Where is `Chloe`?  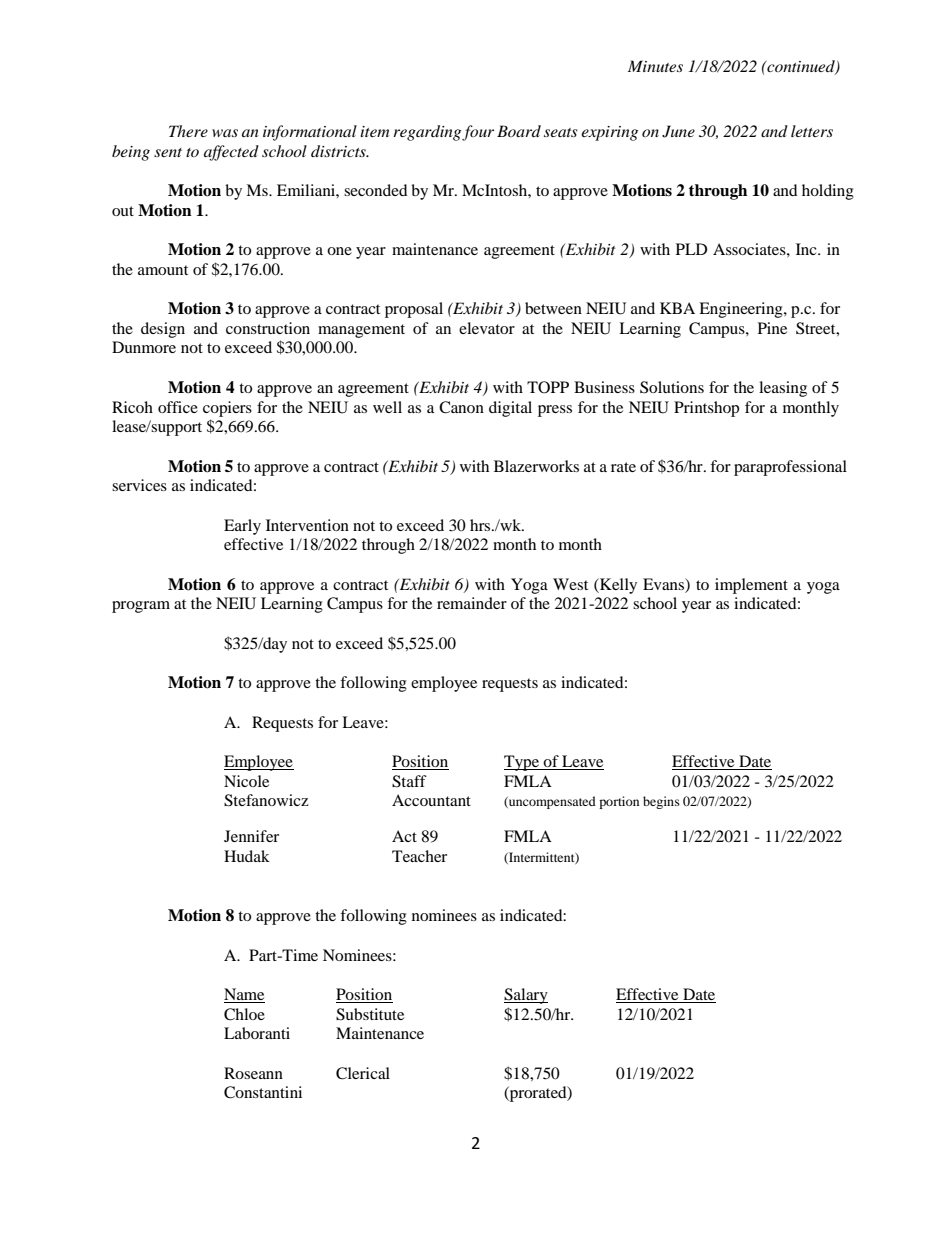
Chloe is located at coordinates (244, 1014).
